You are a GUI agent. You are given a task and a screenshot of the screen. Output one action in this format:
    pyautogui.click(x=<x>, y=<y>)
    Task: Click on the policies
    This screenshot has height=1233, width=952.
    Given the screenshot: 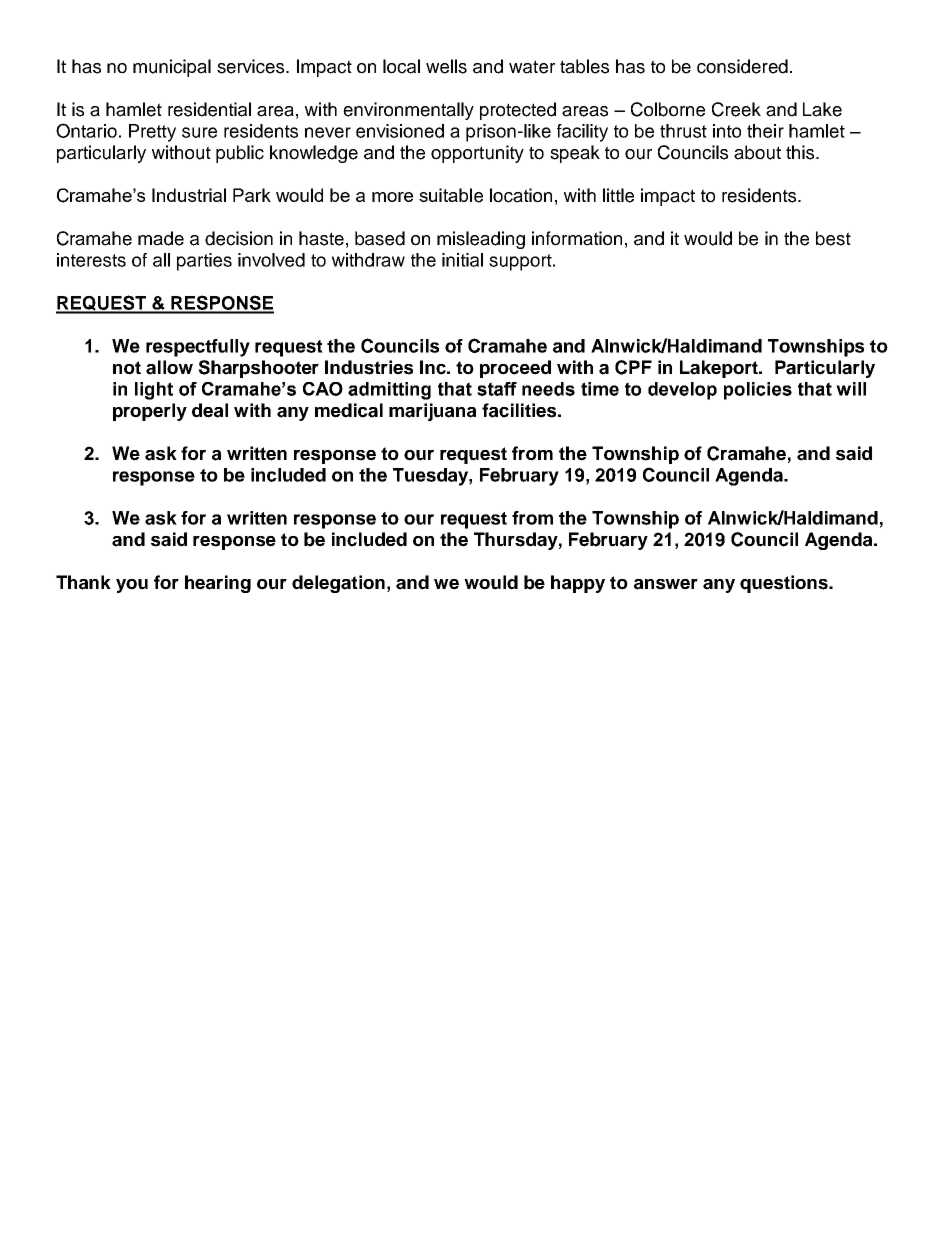 What is the action you would take?
    pyautogui.click(x=758, y=391)
